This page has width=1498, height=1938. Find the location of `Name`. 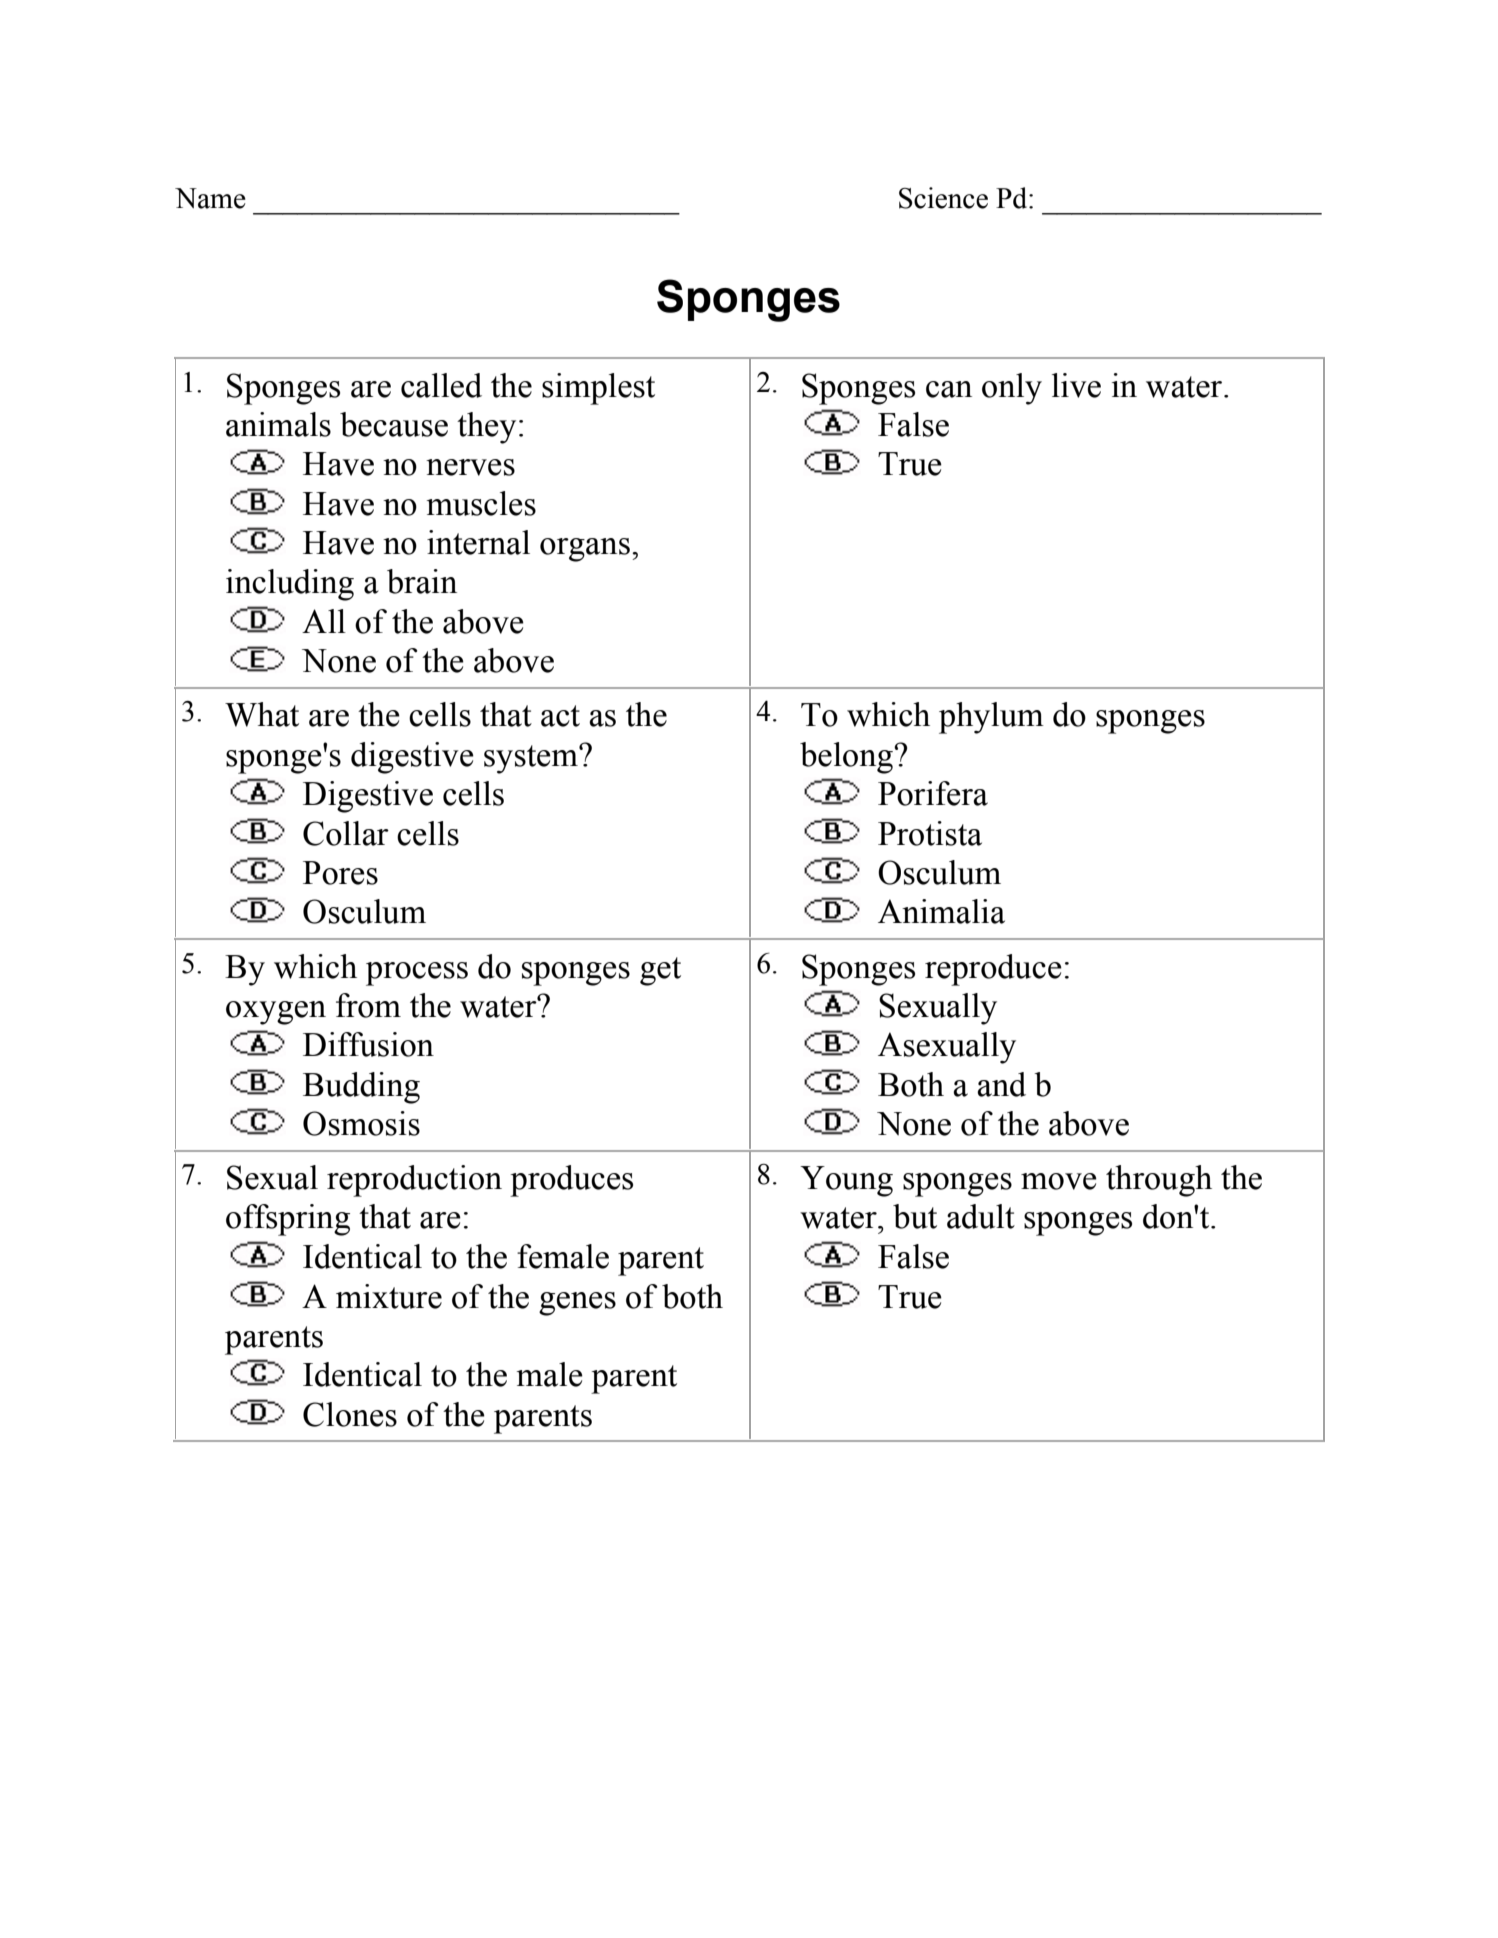

Name is located at coordinates (210, 198).
